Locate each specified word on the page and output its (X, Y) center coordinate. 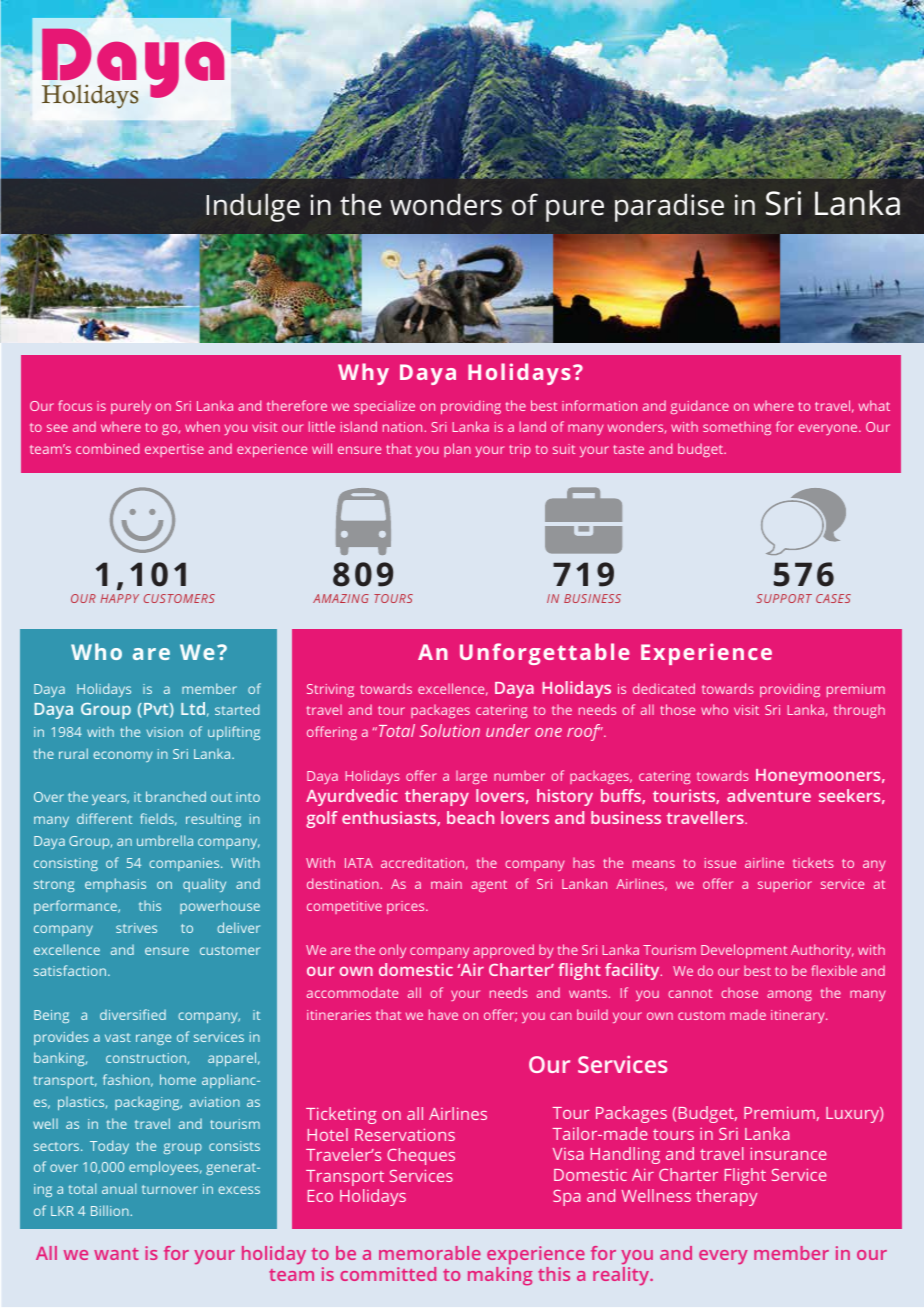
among (789, 995)
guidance (699, 407)
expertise (174, 450)
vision (165, 732)
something (737, 428)
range (153, 1039)
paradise (669, 207)
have (443, 1014)
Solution (450, 730)
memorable (430, 1253)
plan (457, 450)
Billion (111, 1210)
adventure (769, 795)
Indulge (253, 207)
